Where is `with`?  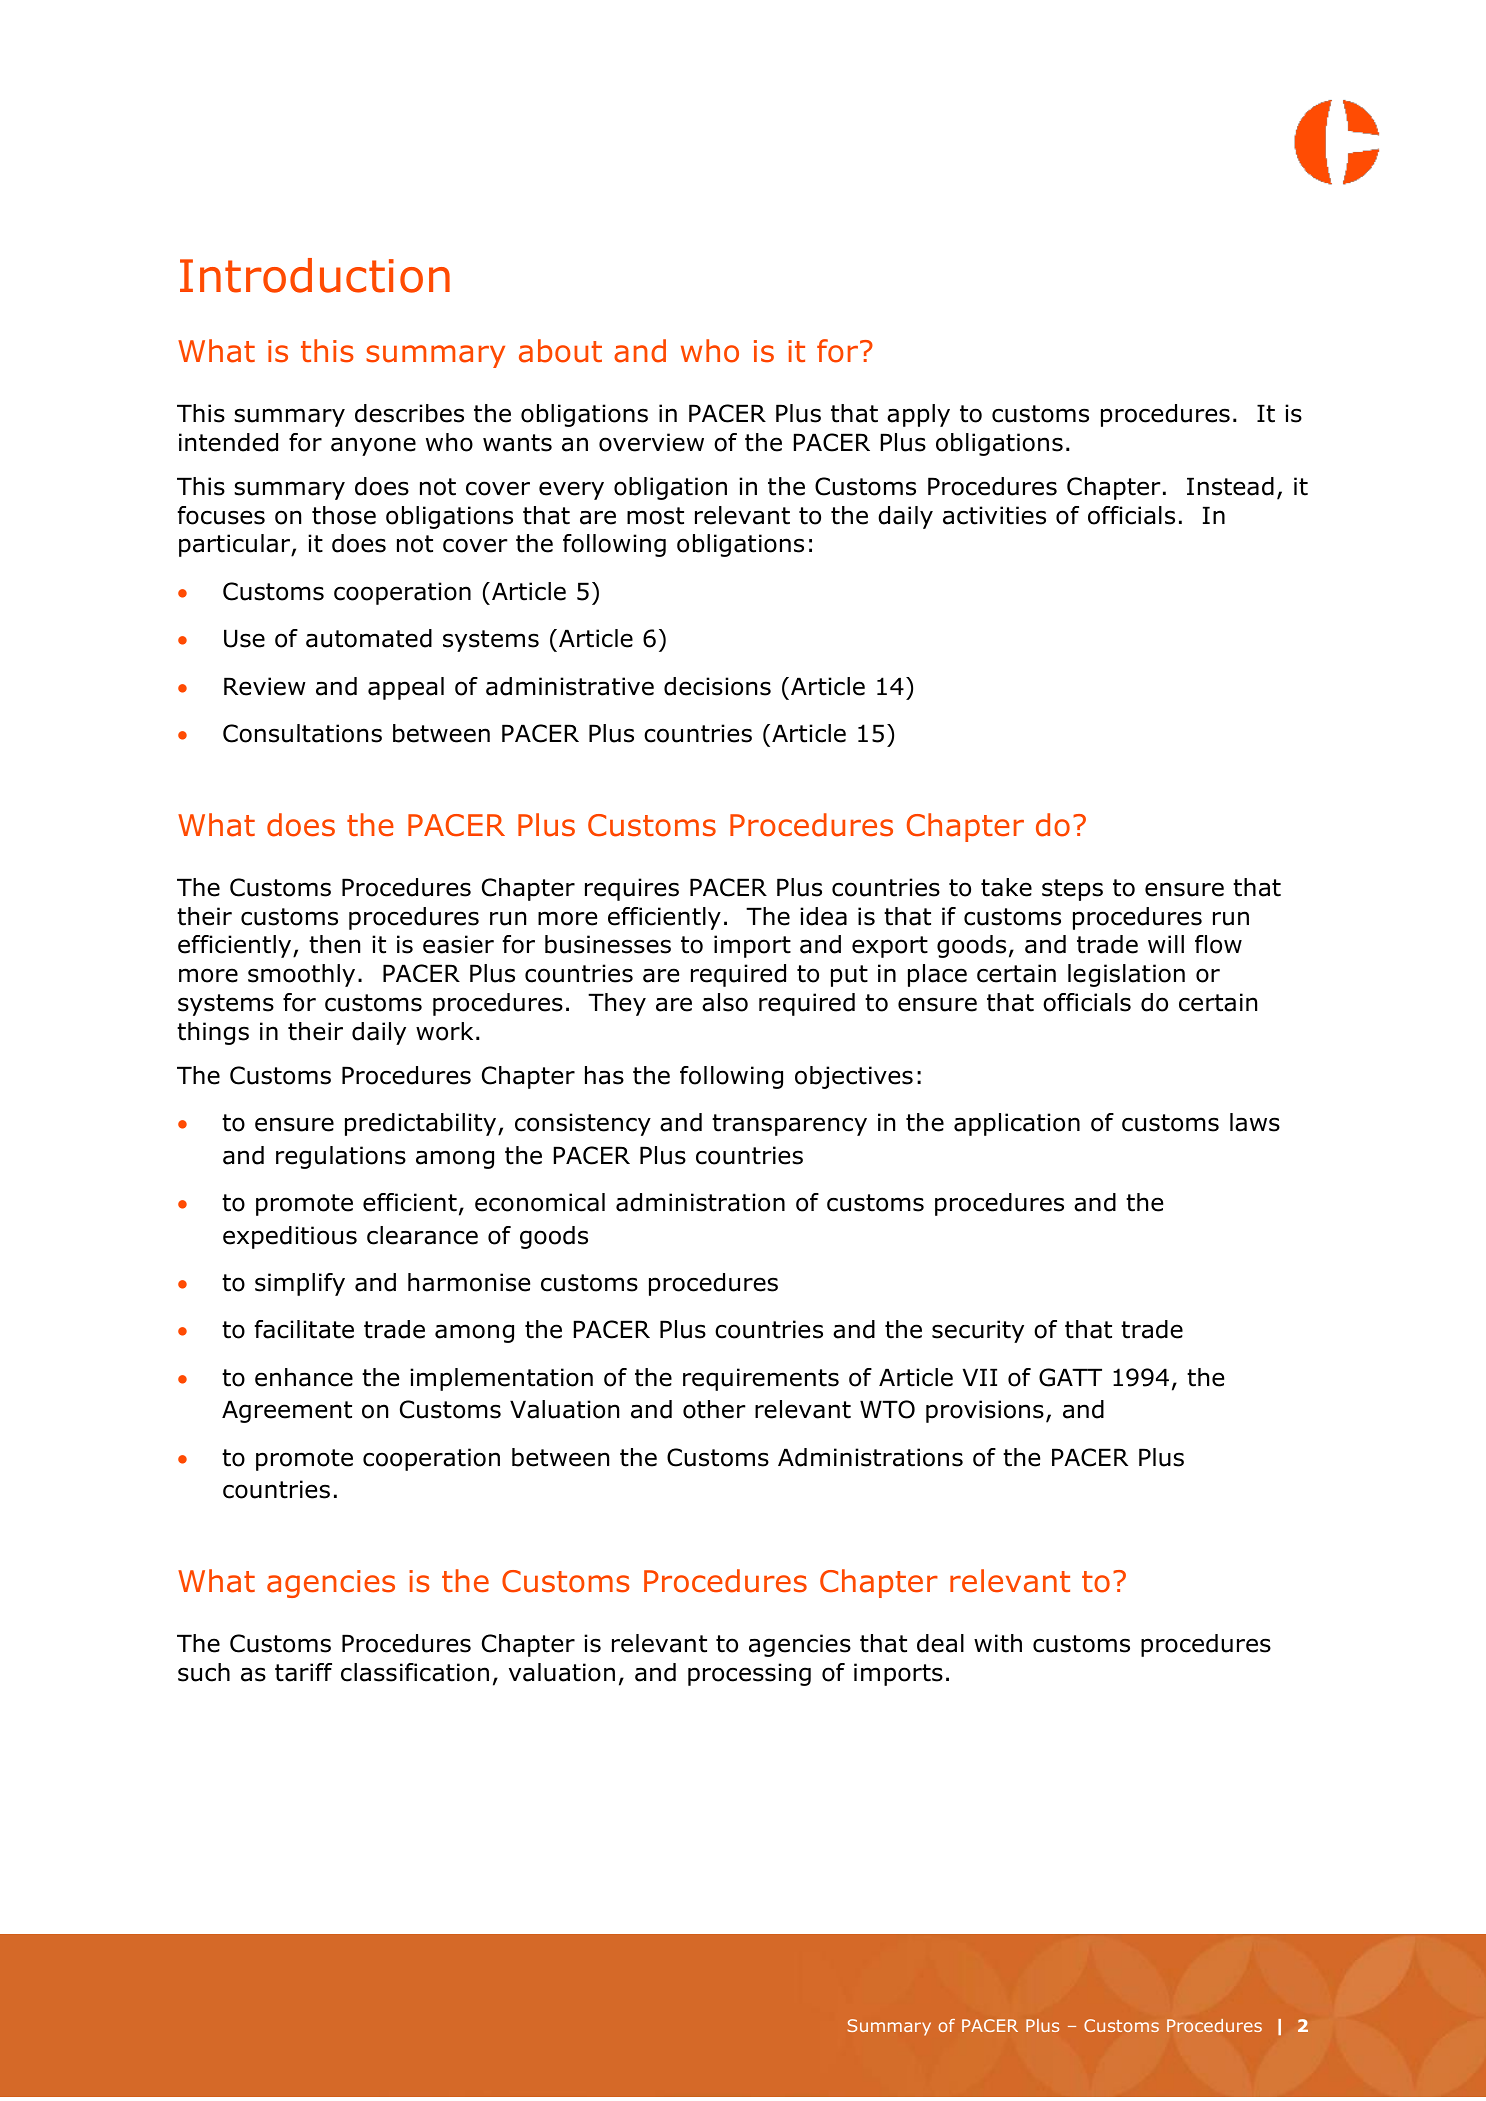 with is located at coordinates (998, 1643).
